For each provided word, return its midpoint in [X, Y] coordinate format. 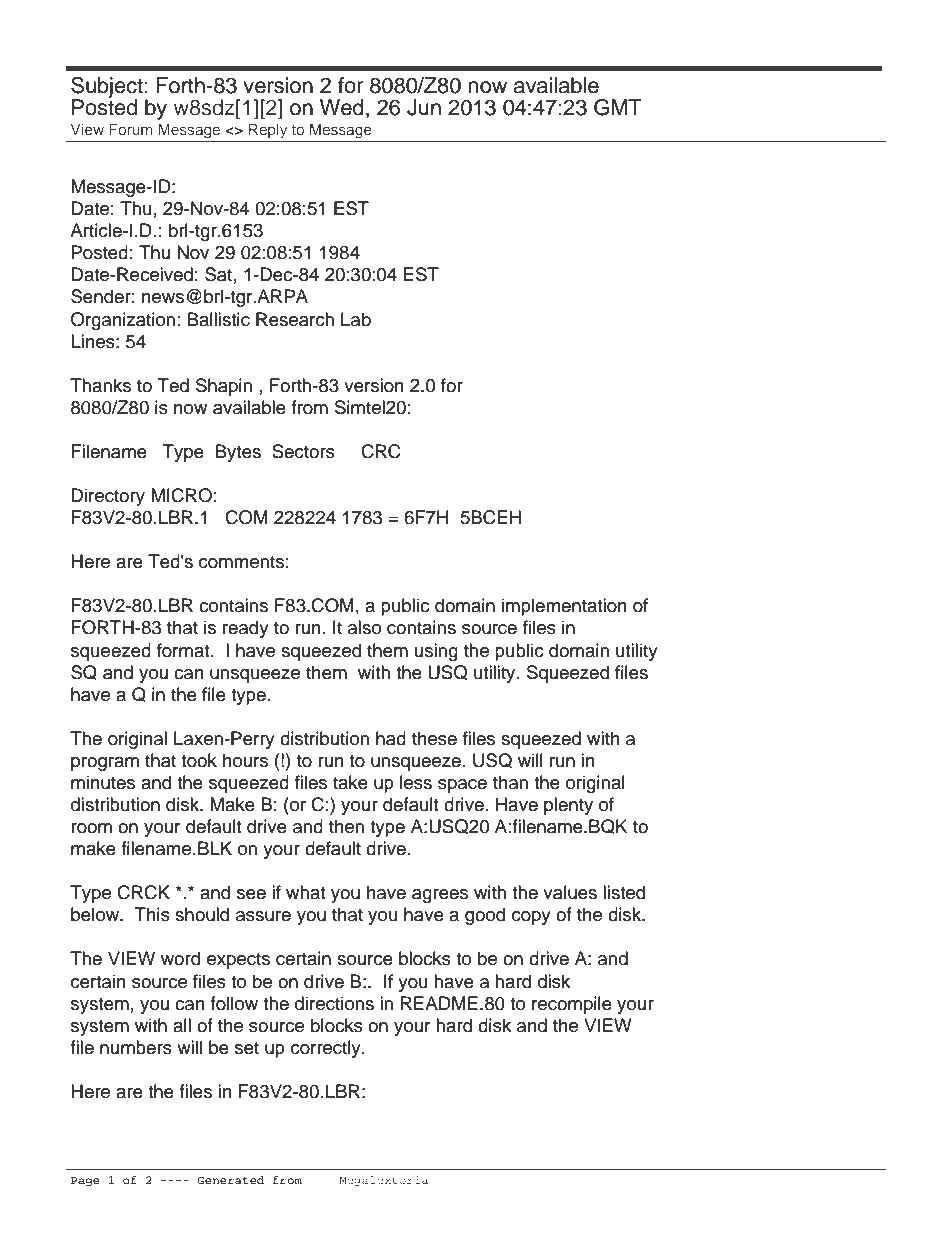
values [570, 892]
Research [295, 319]
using [436, 652]
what [305, 892]
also [364, 627]
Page [85, 1181]
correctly [327, 1049]
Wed [342, 107]
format [184, 650]
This [152, 914]
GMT [618, 107]
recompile [572, 1005]
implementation [564, 607]
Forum [131, 129]
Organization [123, 321]
